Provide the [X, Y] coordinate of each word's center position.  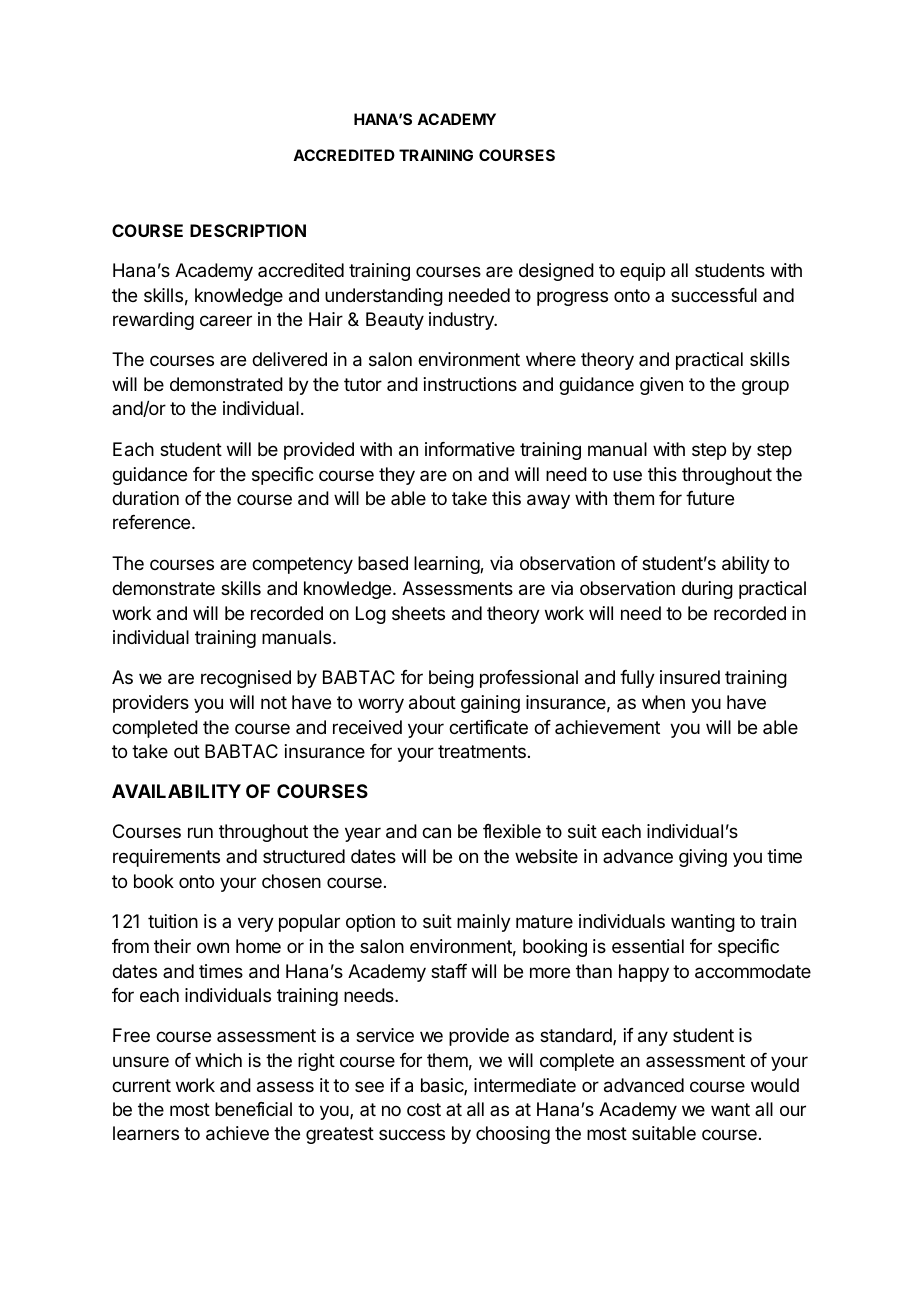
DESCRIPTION [248, 230]
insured [690, 677]
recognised [246, 679]
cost [424, 1109]
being [451, 679]
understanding [384, 297]
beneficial [253, 1109]
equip [642, 272]
